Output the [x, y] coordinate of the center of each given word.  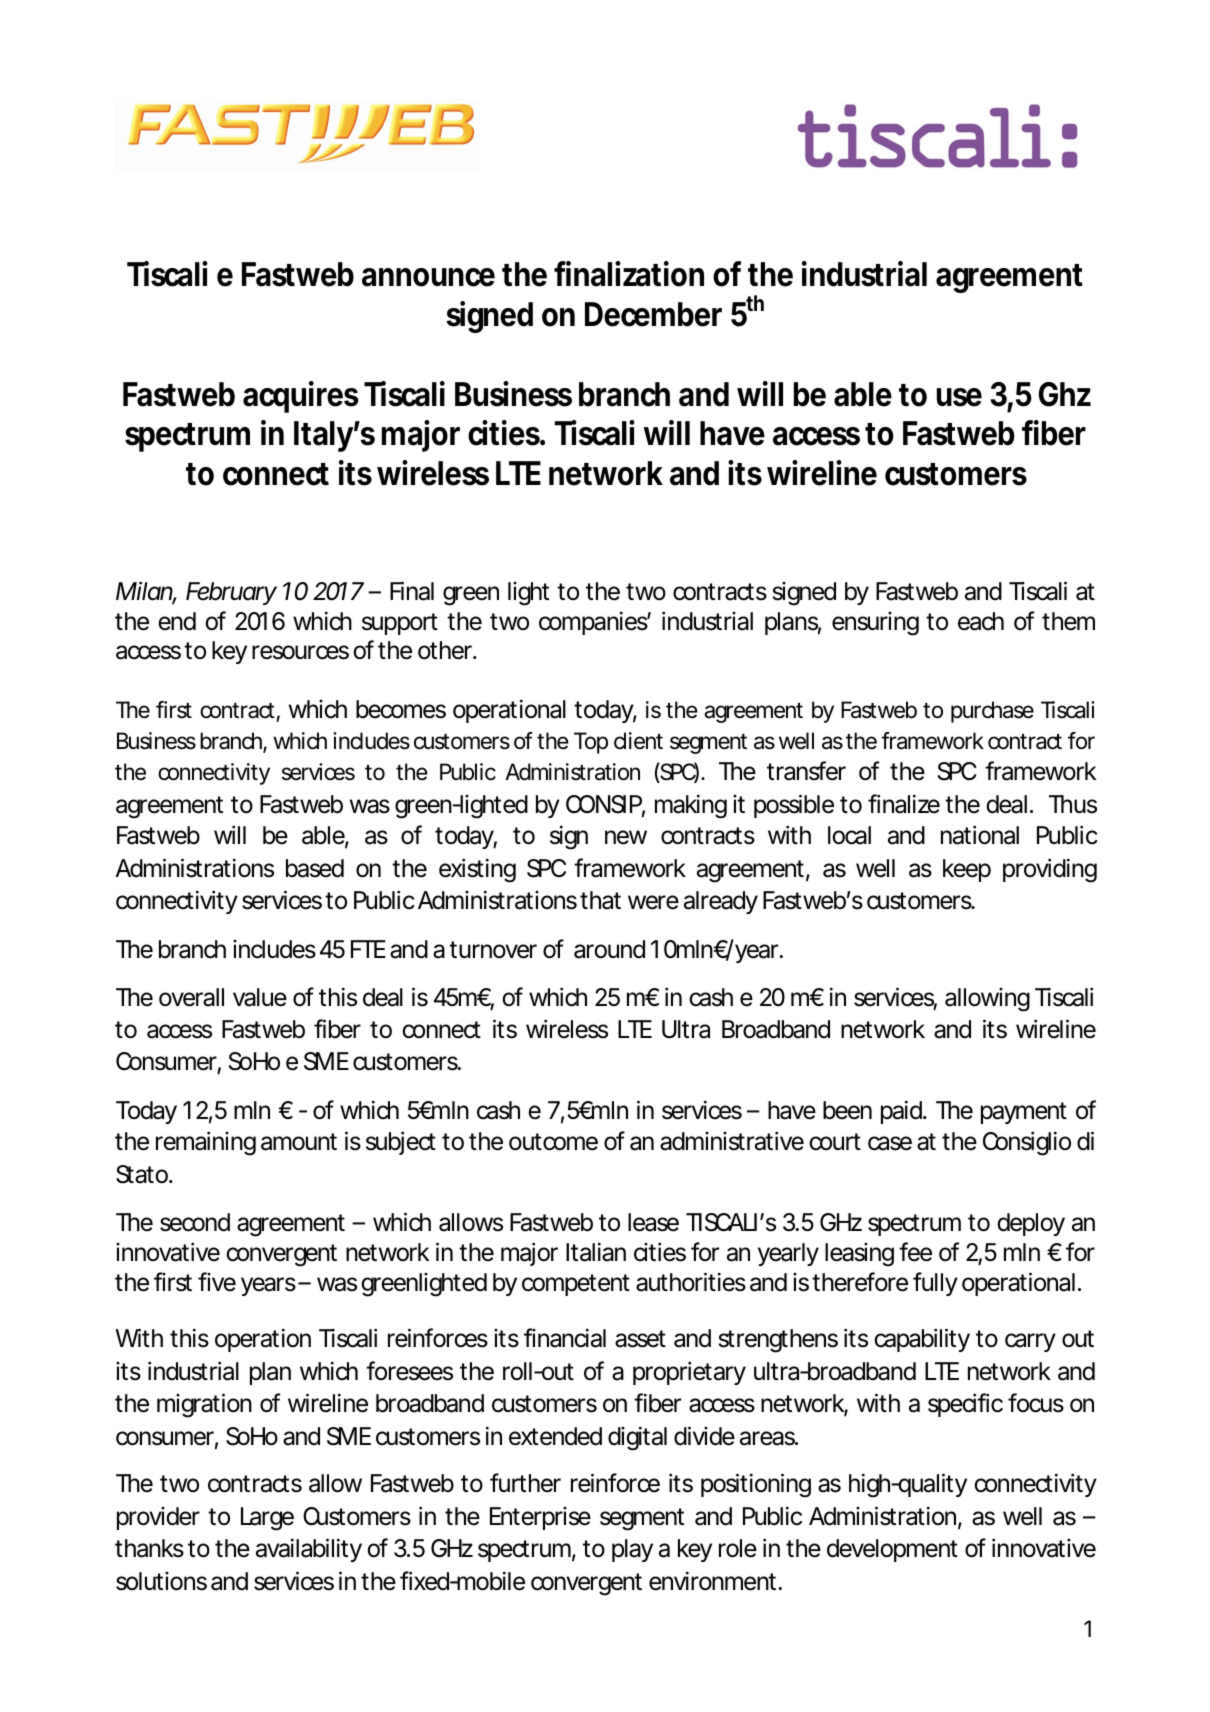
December [653, 314]
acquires [301, 397]
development [892, 1550]
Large [267, 1519]
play [632, 1550]
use [959, 397]
